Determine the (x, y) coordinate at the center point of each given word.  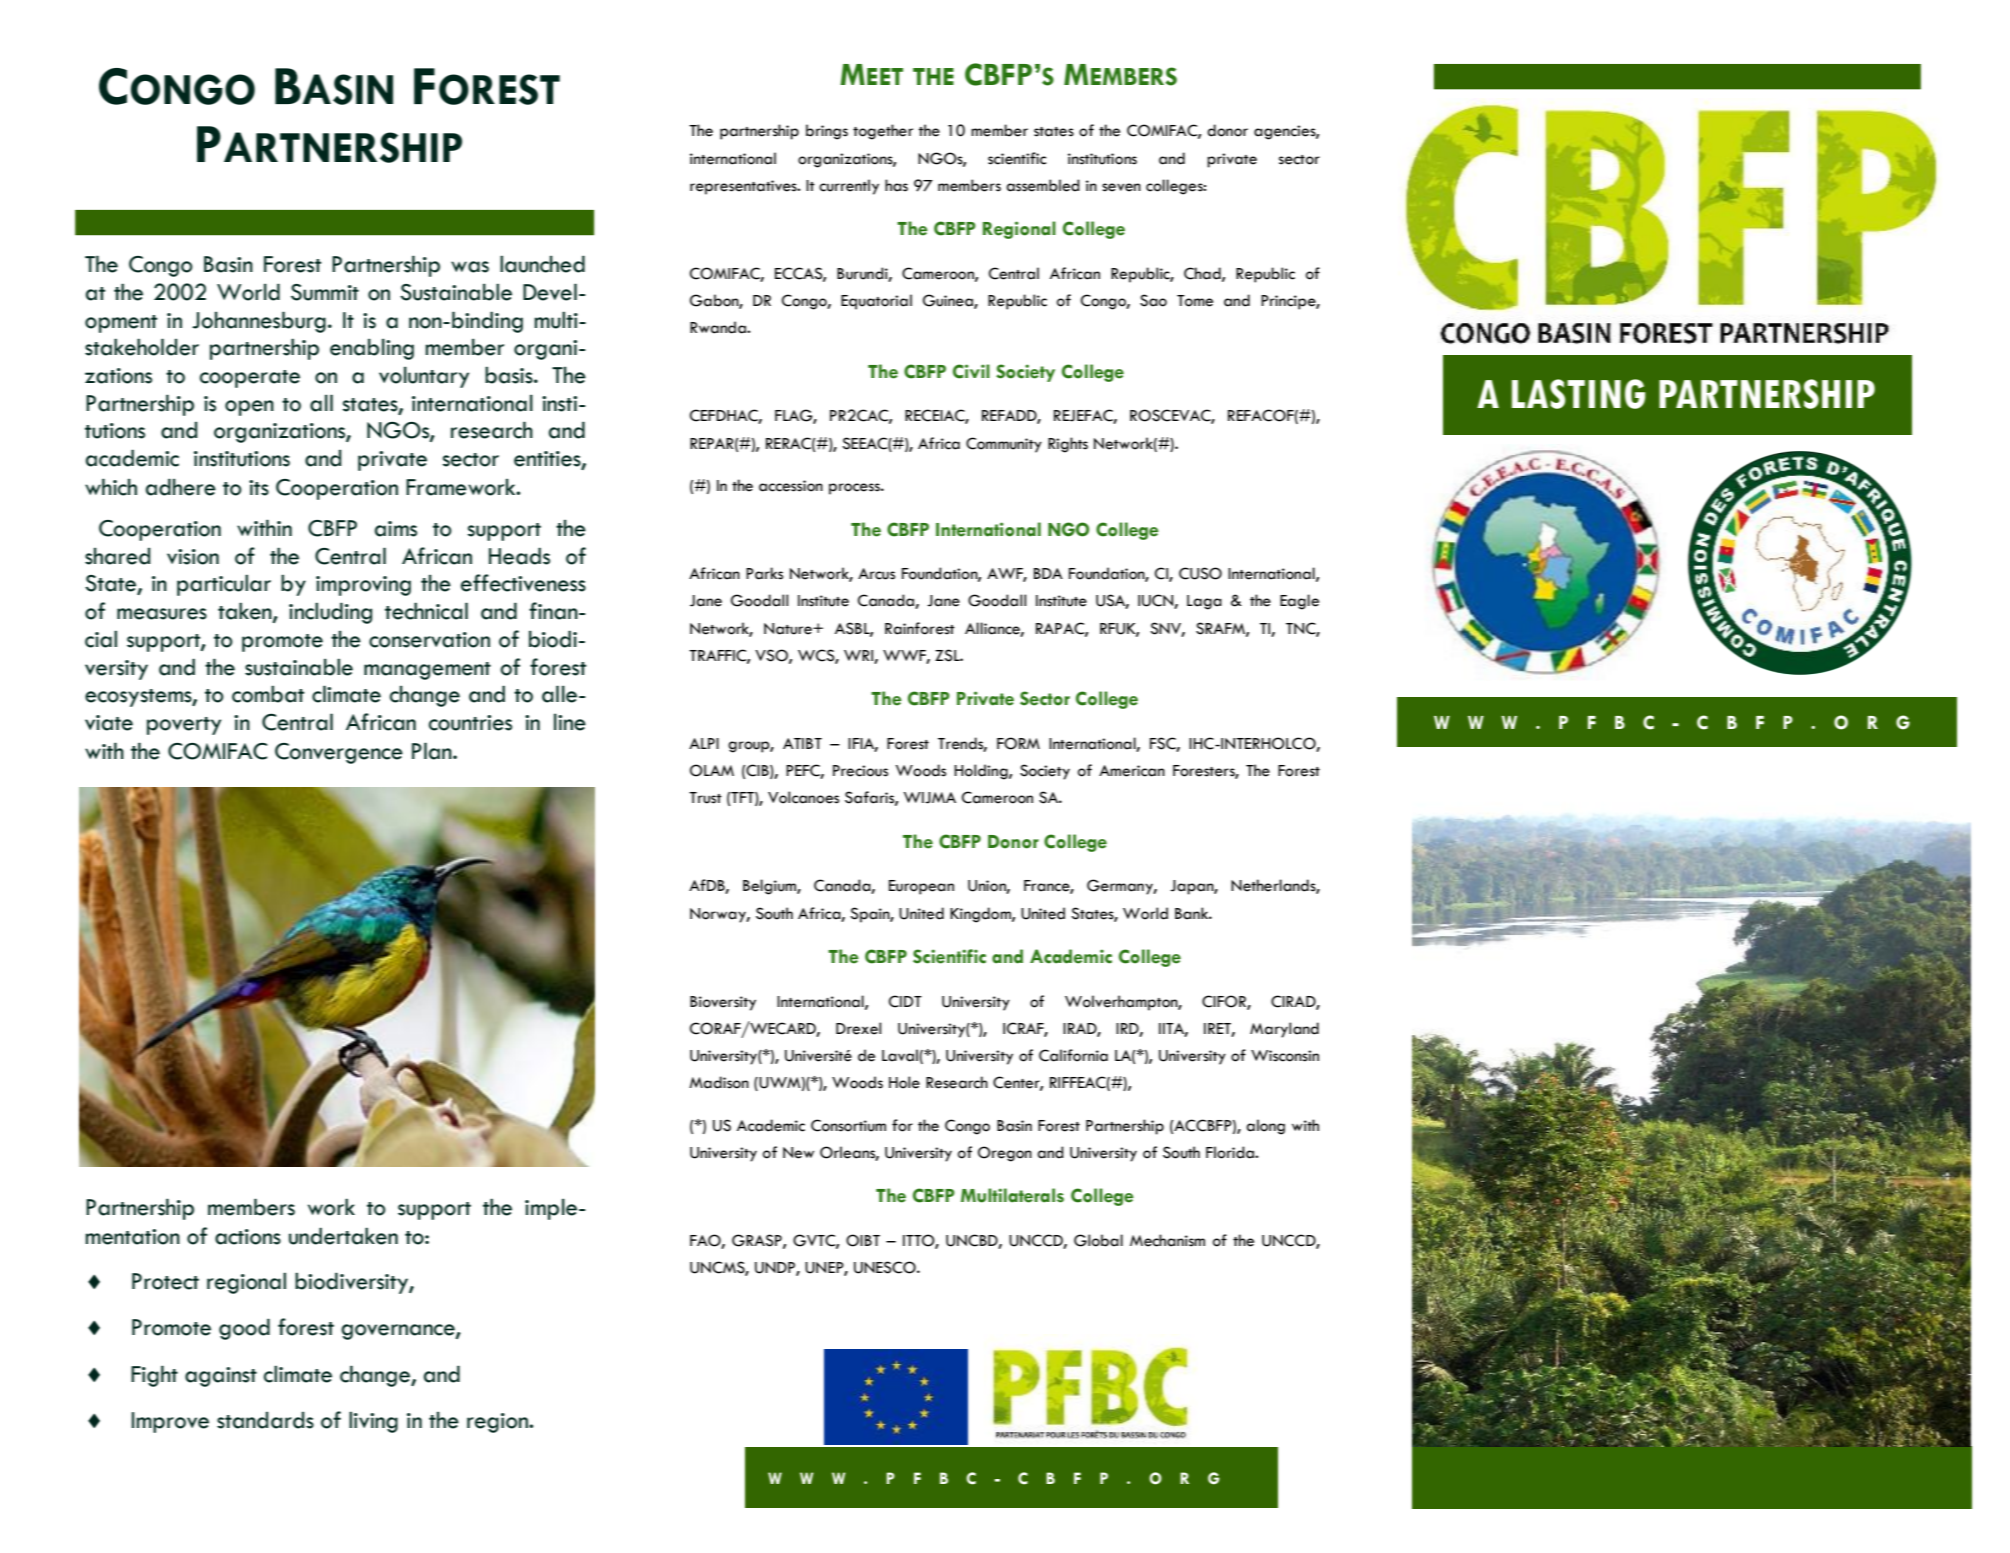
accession (791, 486)
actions (248, 1237)
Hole (904, 1082)
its (259, 488)
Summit (325, 292)
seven (1121, 187)
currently (849, 187)
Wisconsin (1285, 1056)
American (1132, 771)
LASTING (1578, 394)
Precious (860, 771)
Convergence (339, 753)
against (221, 1377)
